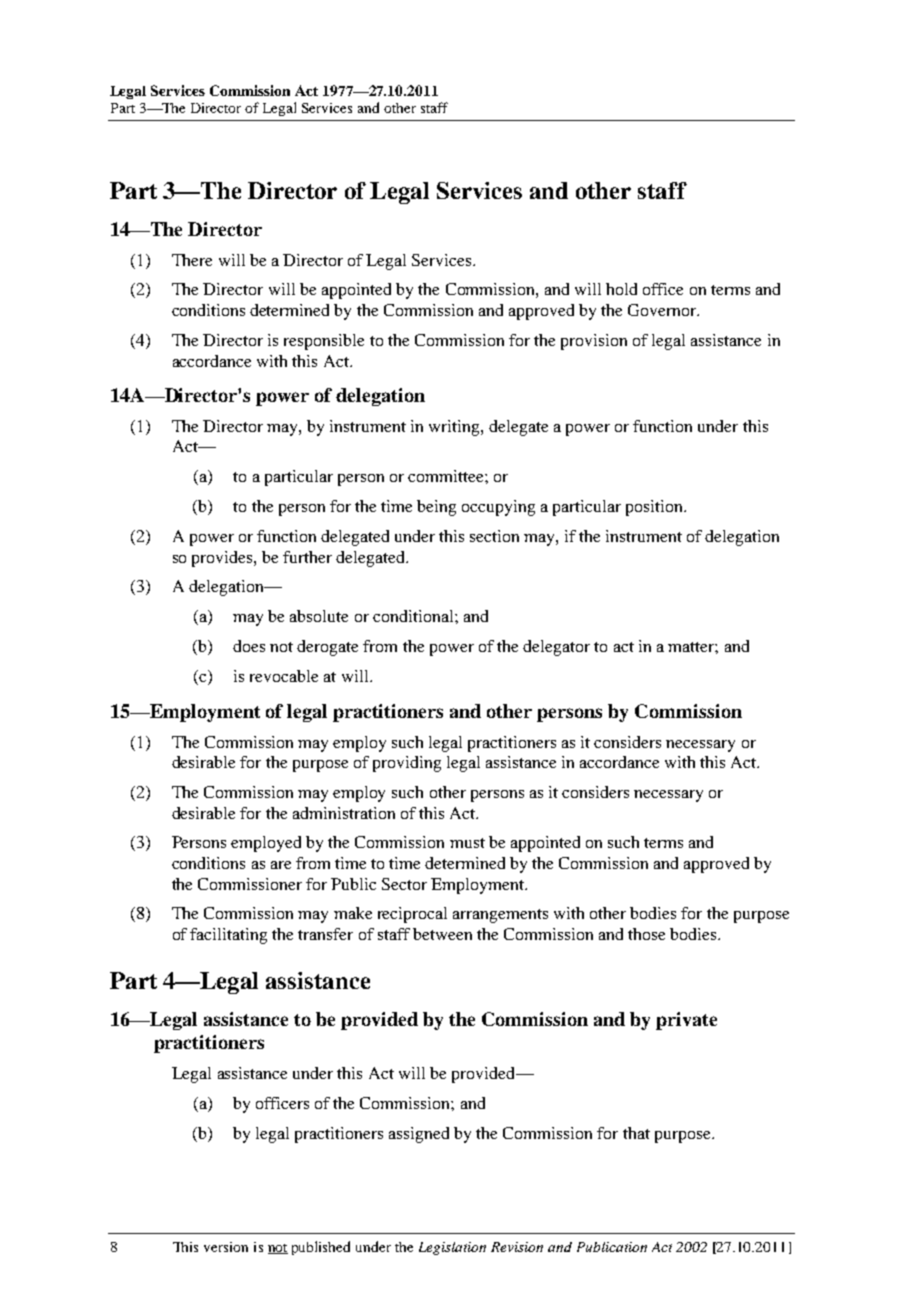 This document has width=924, height=1308. I want to click on There, so click(192, 260).
